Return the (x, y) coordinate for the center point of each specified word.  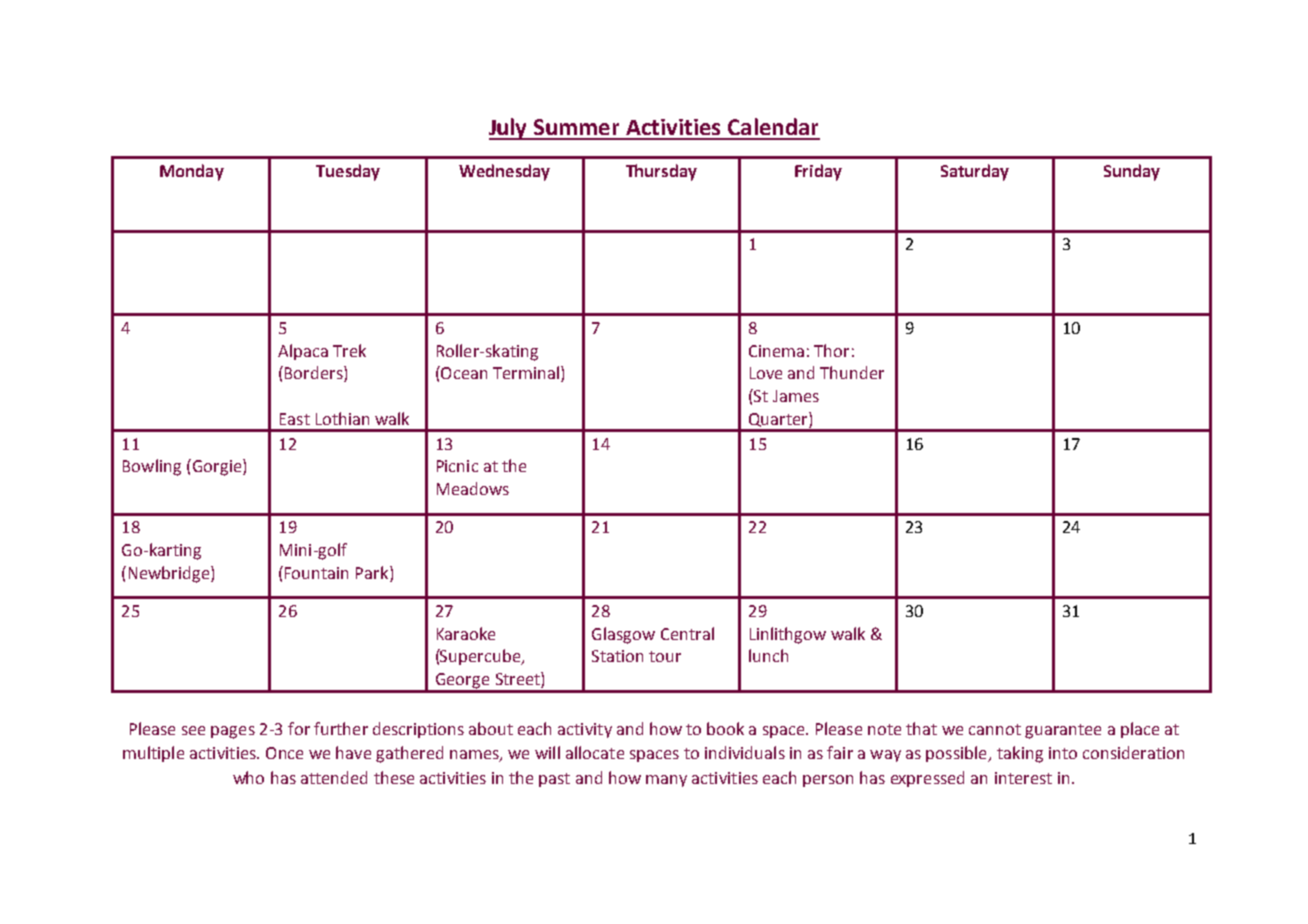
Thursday (661, 172)
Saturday (975, 172)
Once (284, 753)
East (295, 419)
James (796, 396)
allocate (595, 752)
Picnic (457, 466)
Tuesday (348, 172)
